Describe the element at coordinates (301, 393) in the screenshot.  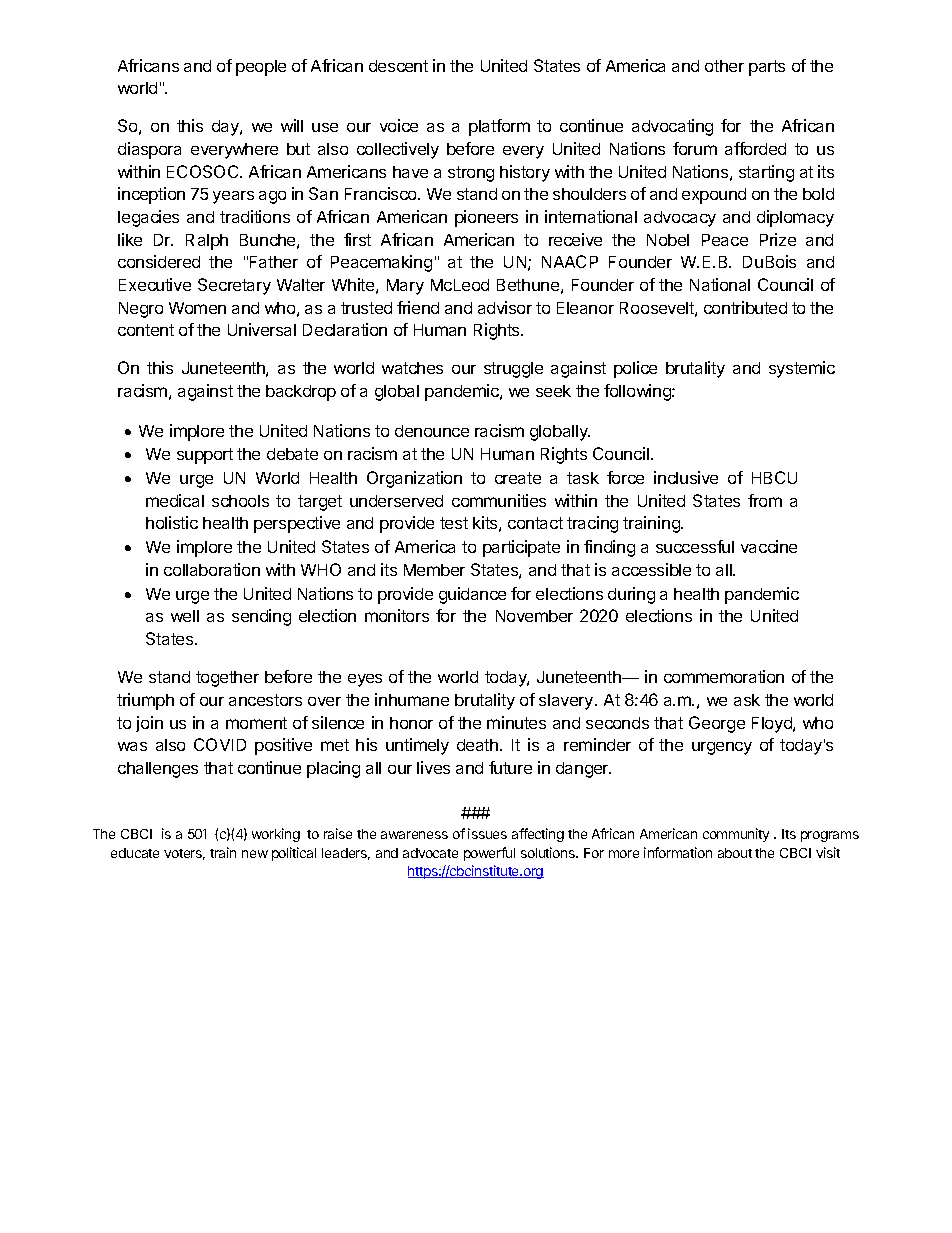
I see `backdrop` at that location.
